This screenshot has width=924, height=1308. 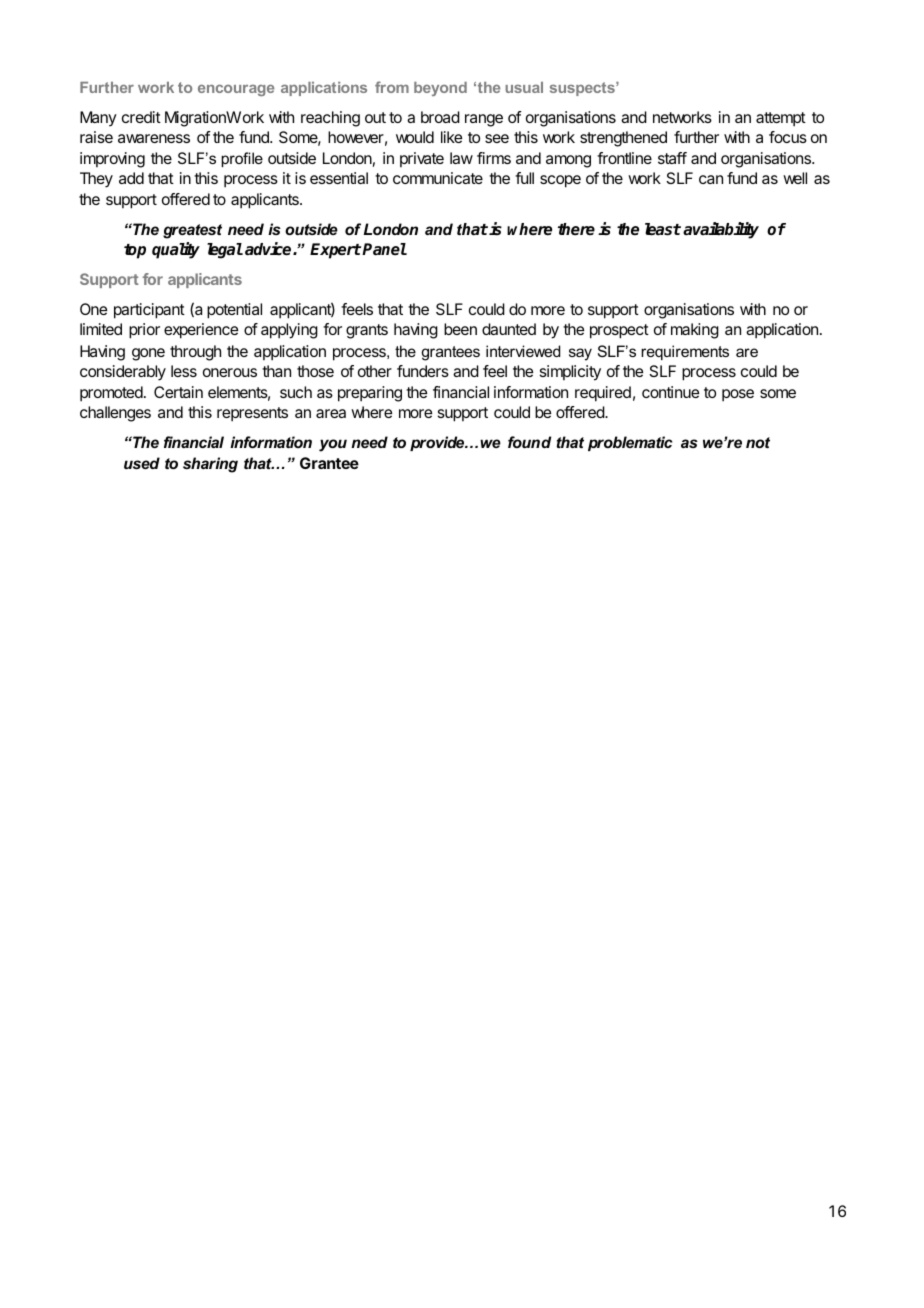 What do you see at coordinates (758, 442) in the screenshot?
I see `not` at bounding box center [758, 442].
